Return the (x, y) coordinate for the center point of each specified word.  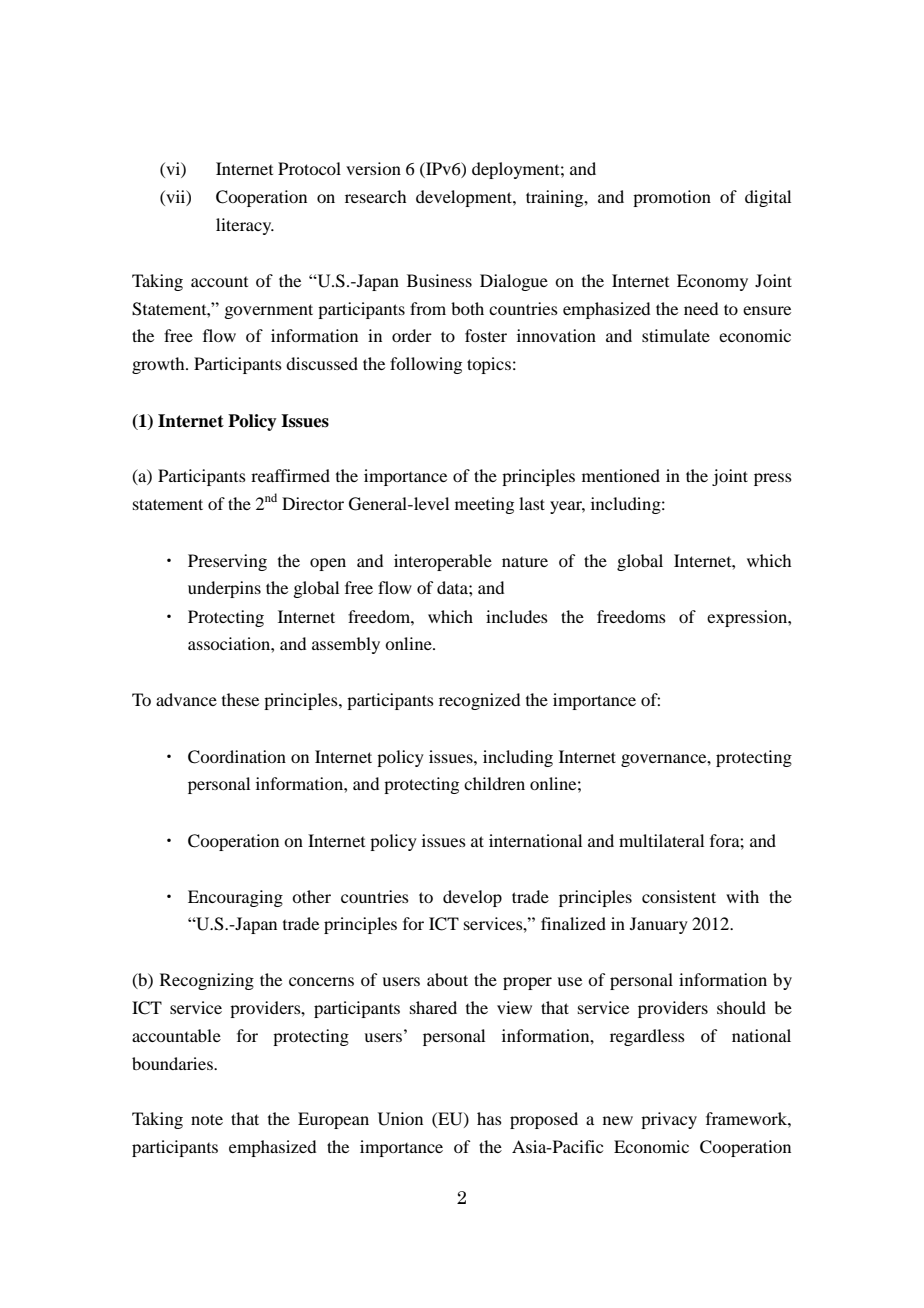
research (375, 196)
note (207, 1119)
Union (400, 1119)
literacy (245, 226)
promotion (672, 198)
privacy (669, 1120)
